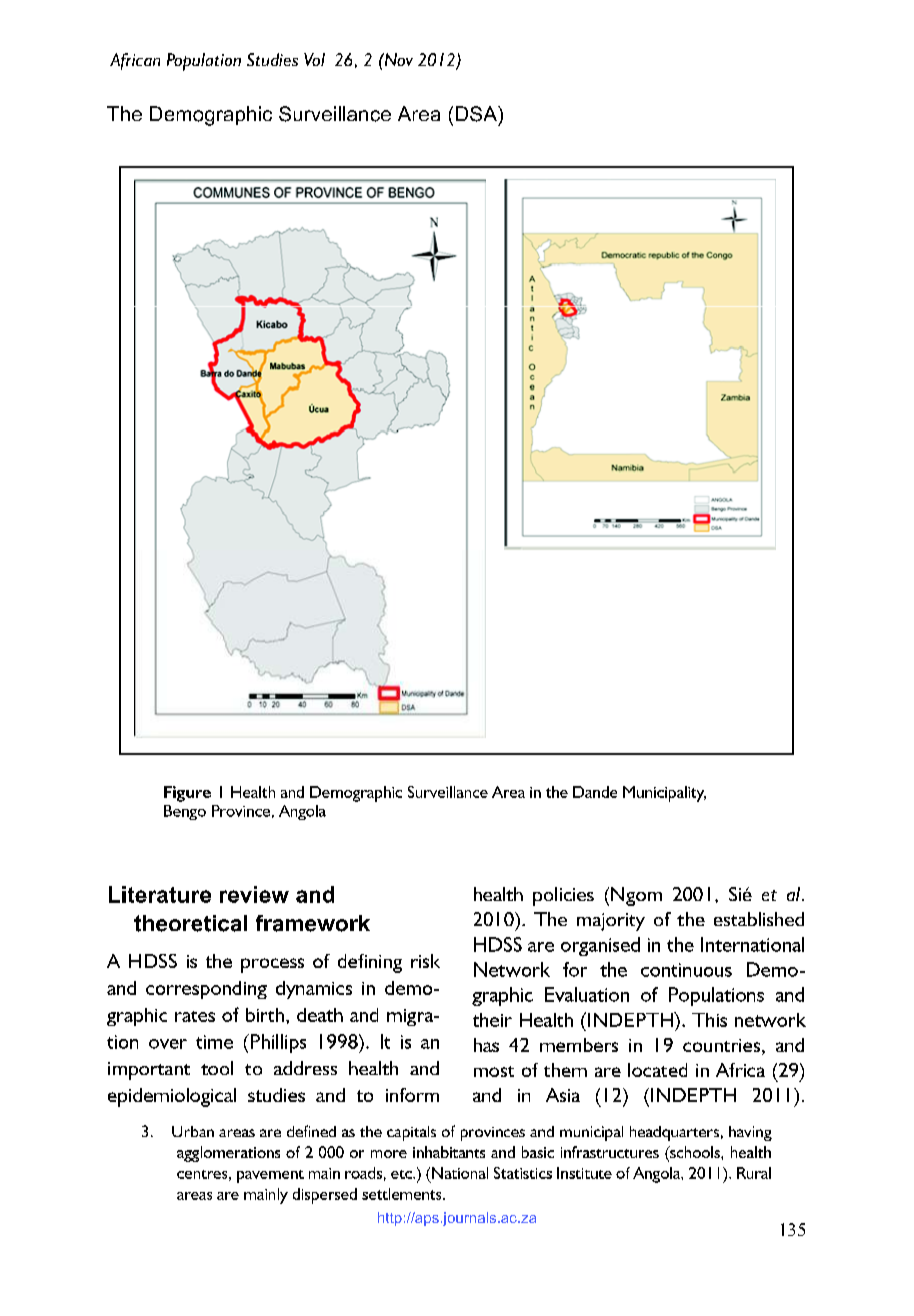 This image has width=914, height=1316. I want to click on Figure, so click(187, 794).
